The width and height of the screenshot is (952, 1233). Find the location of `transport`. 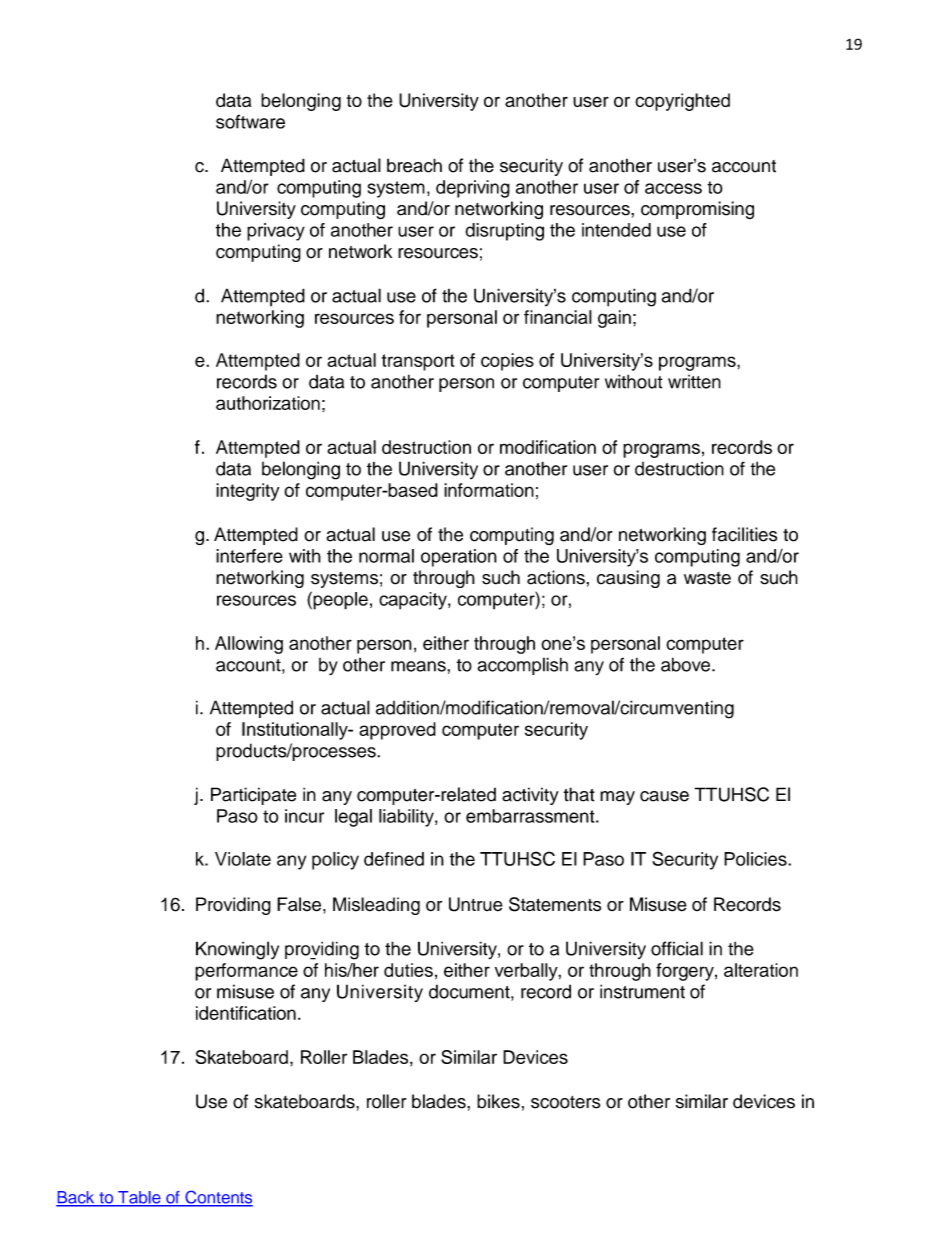

transport is located at coordinates (418, 362).
